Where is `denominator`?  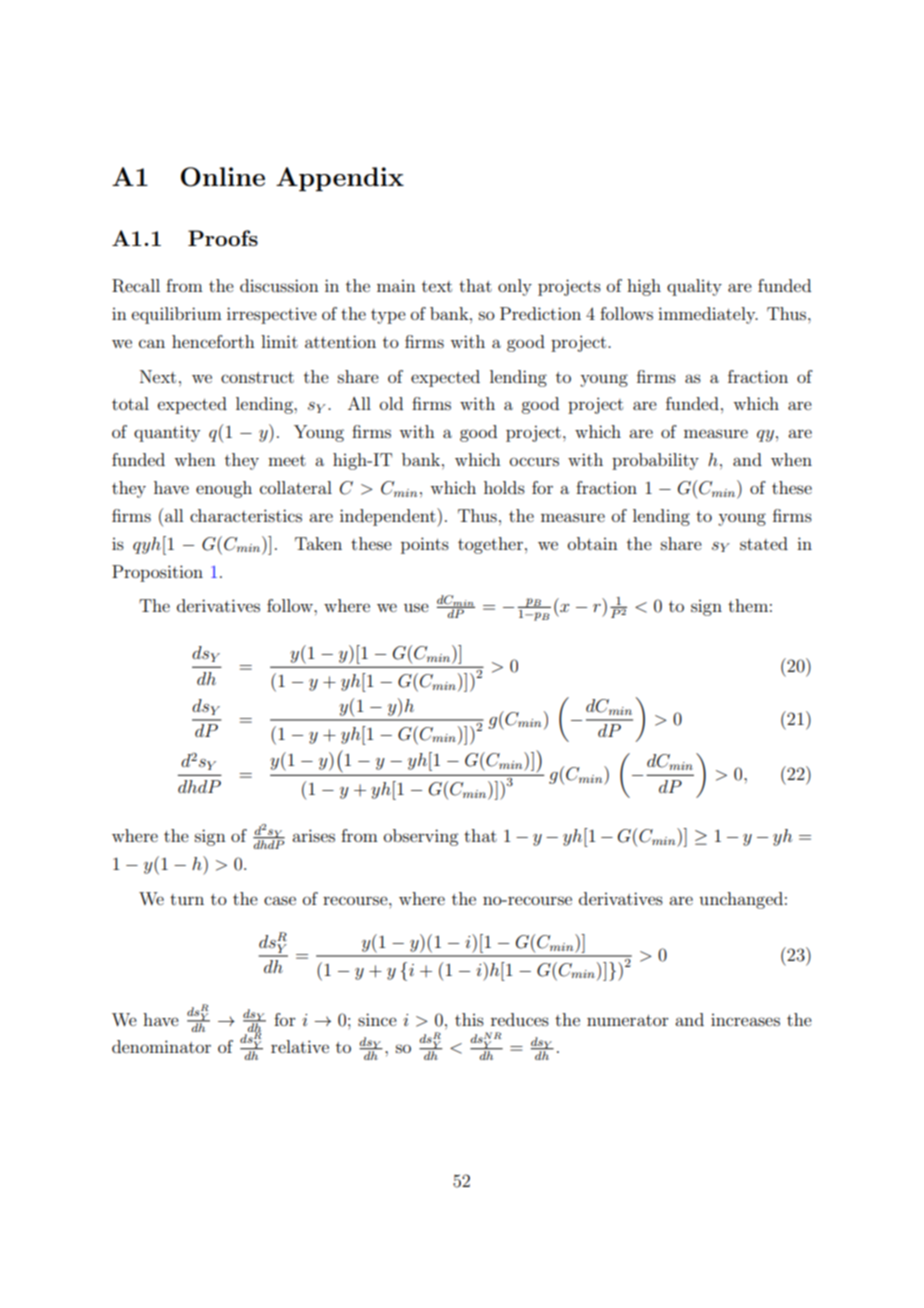 denominator is located at coordinates (161, 1046).
